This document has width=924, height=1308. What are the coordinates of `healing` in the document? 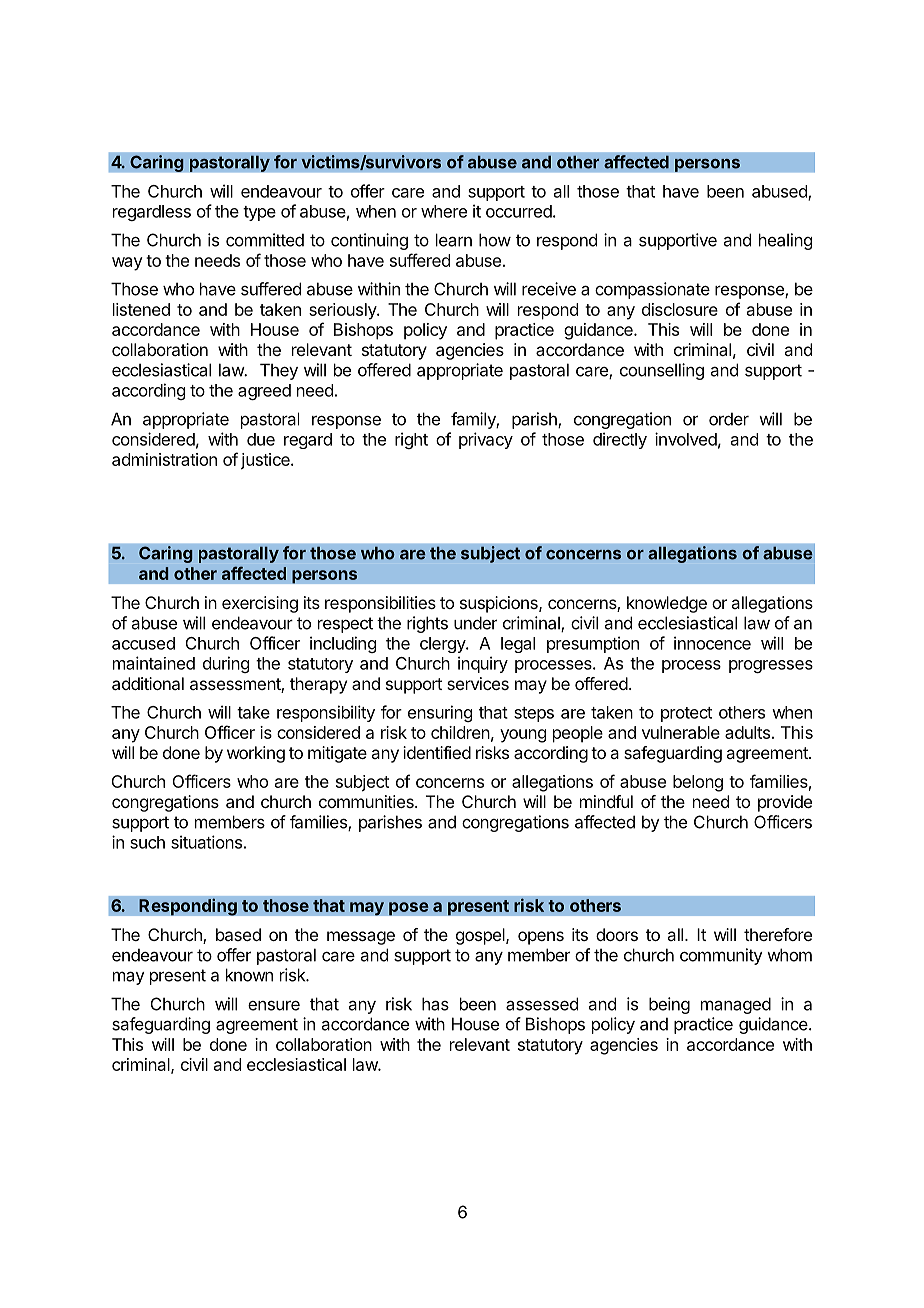 It's located at (785, 241).
